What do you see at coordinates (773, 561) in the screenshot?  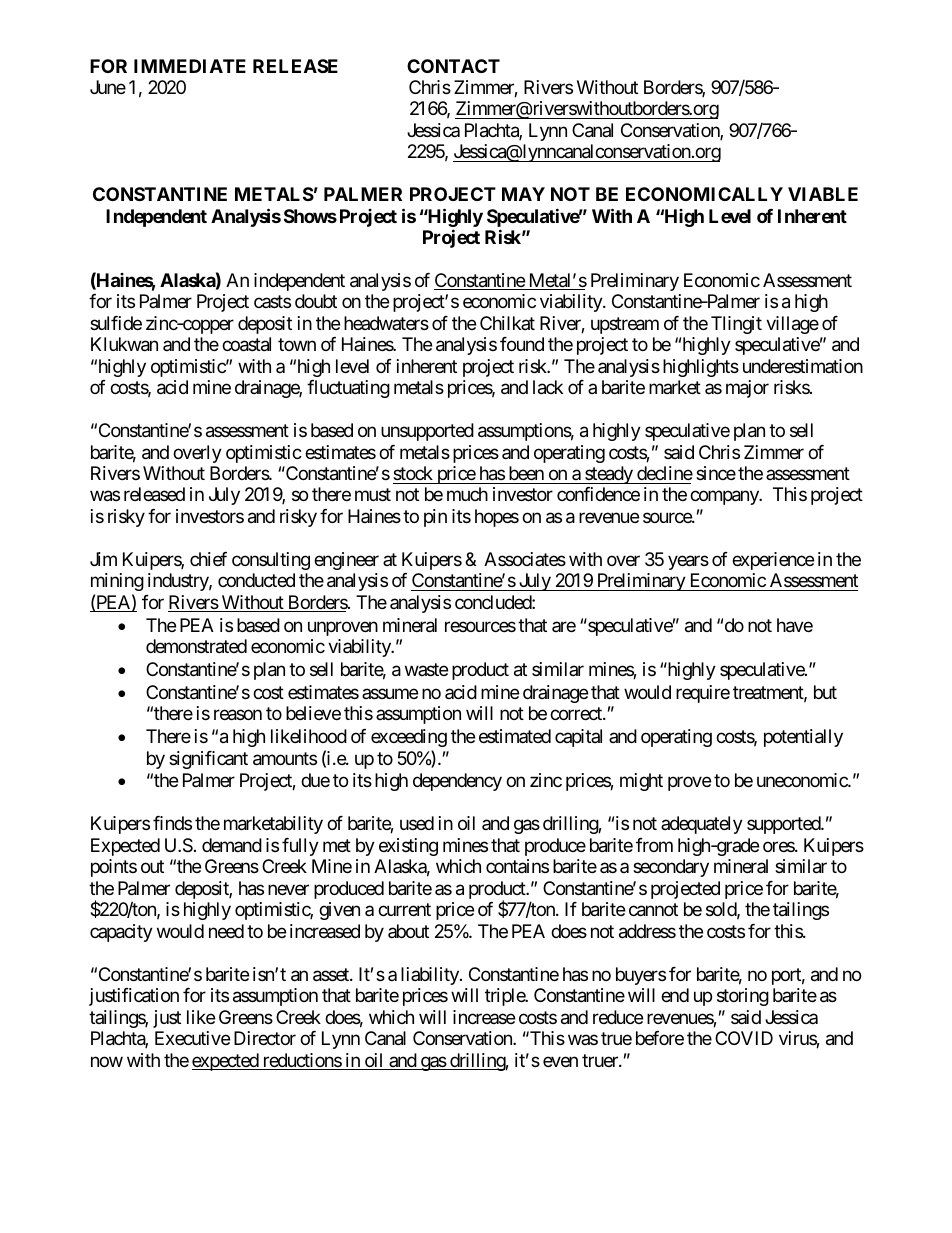 I see `experience` at bounding box center [773, 561].
